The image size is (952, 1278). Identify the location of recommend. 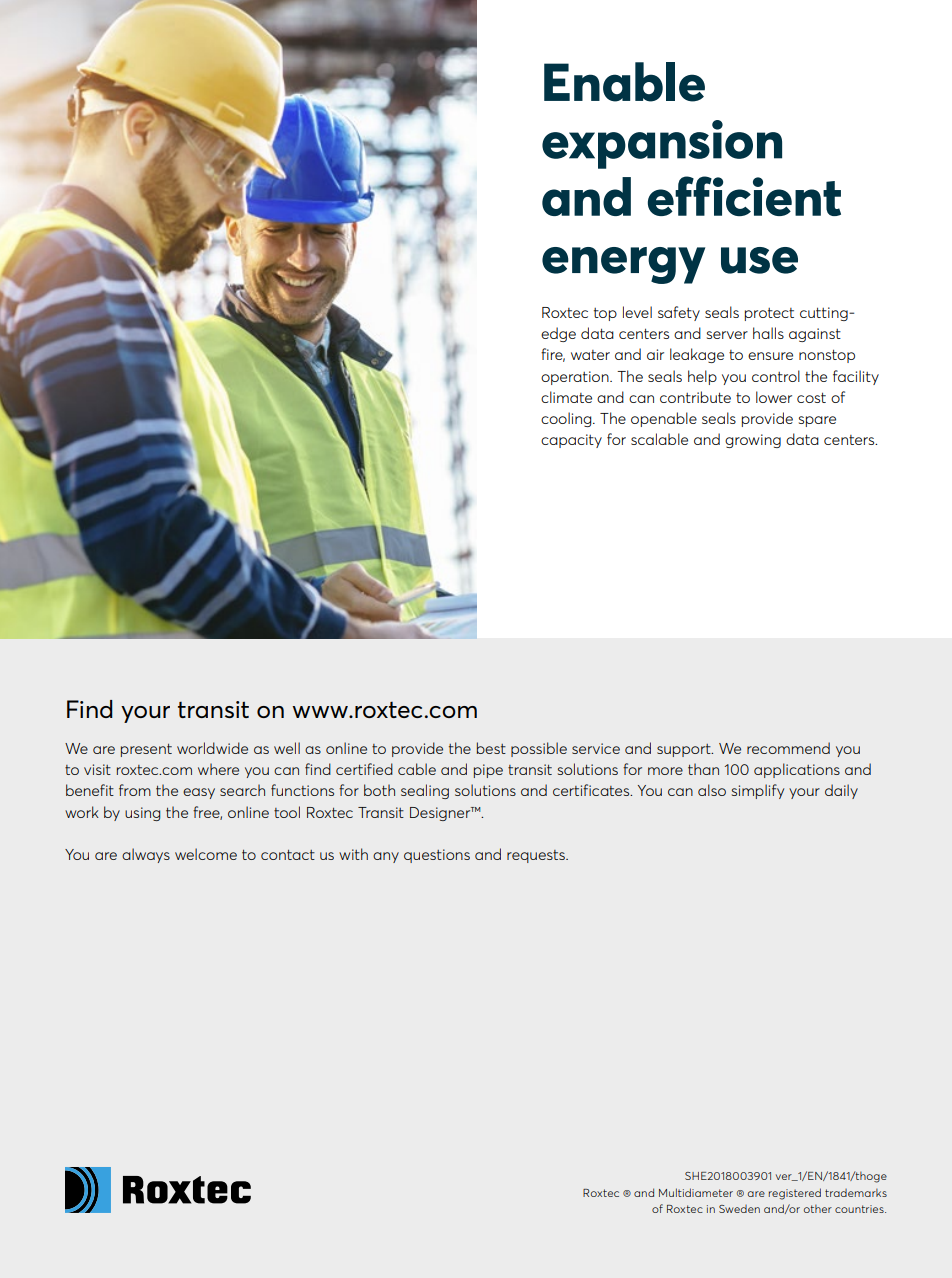
(788, 748).
